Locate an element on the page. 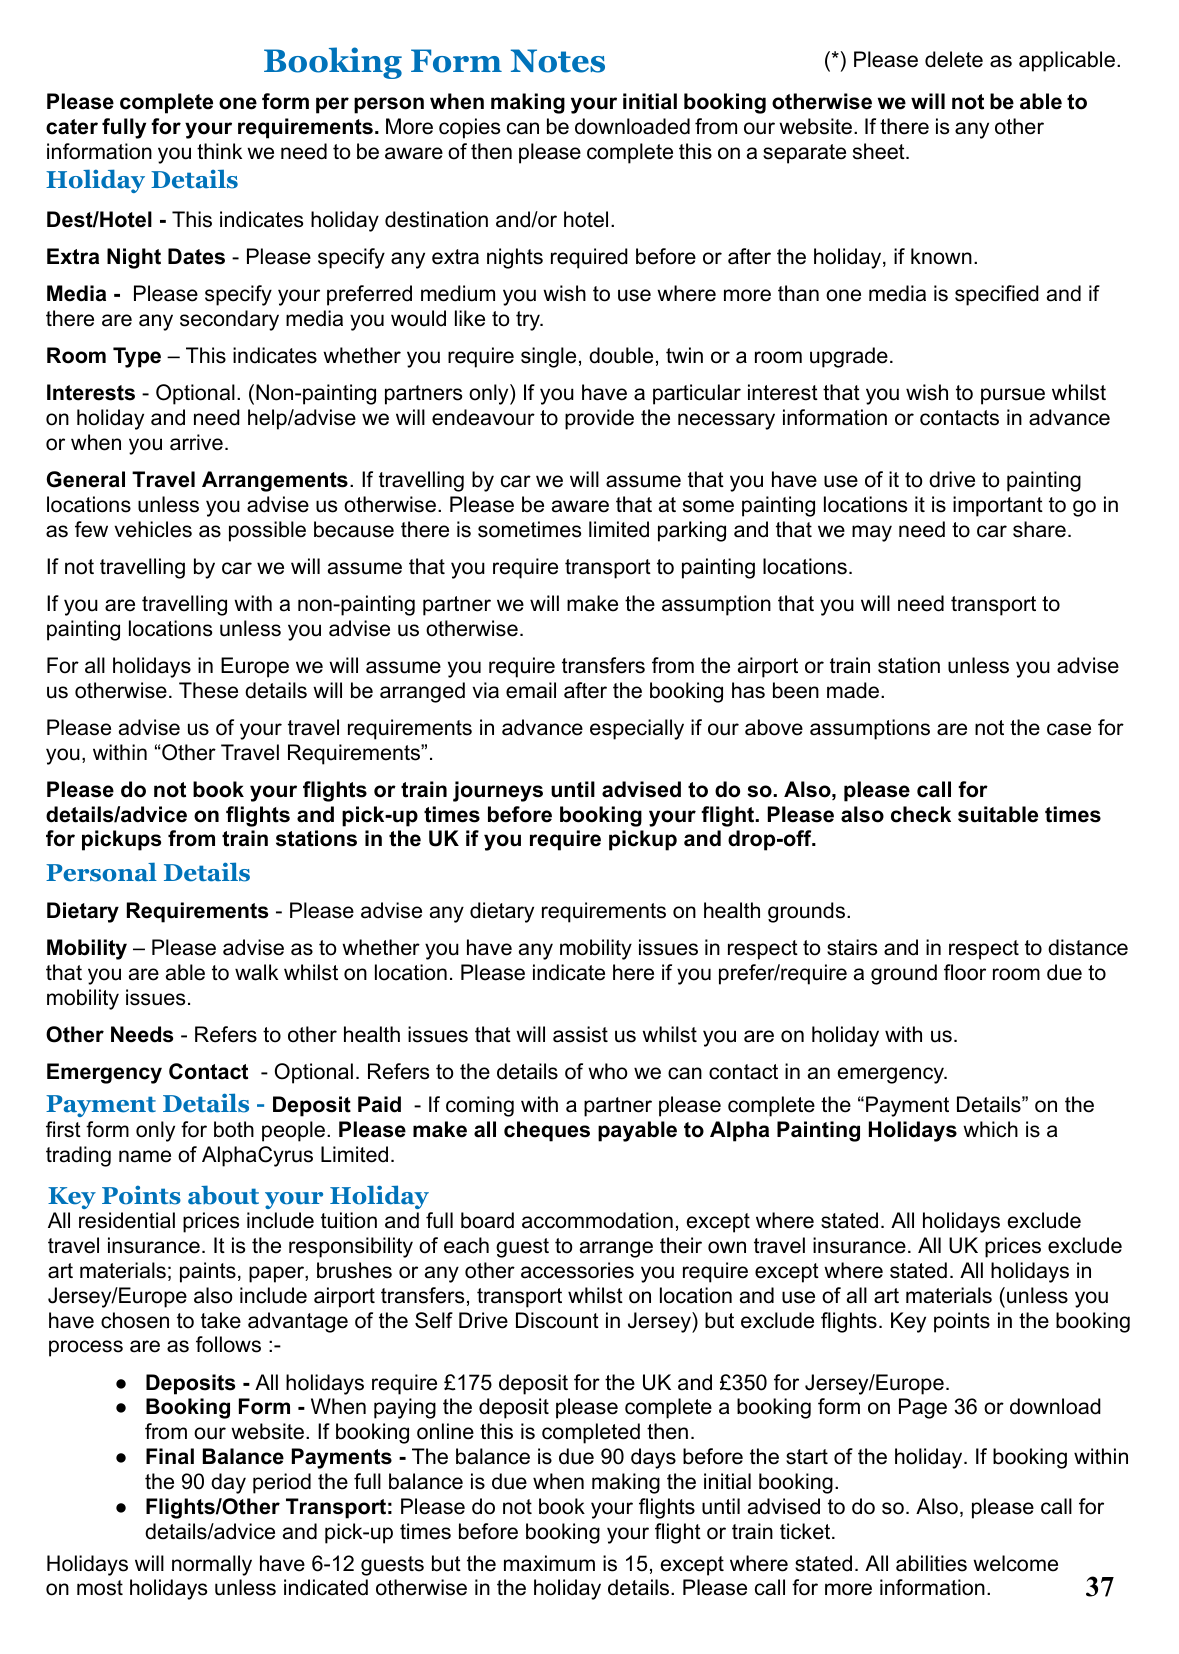  normally is located at coordinates (212, 1565).
